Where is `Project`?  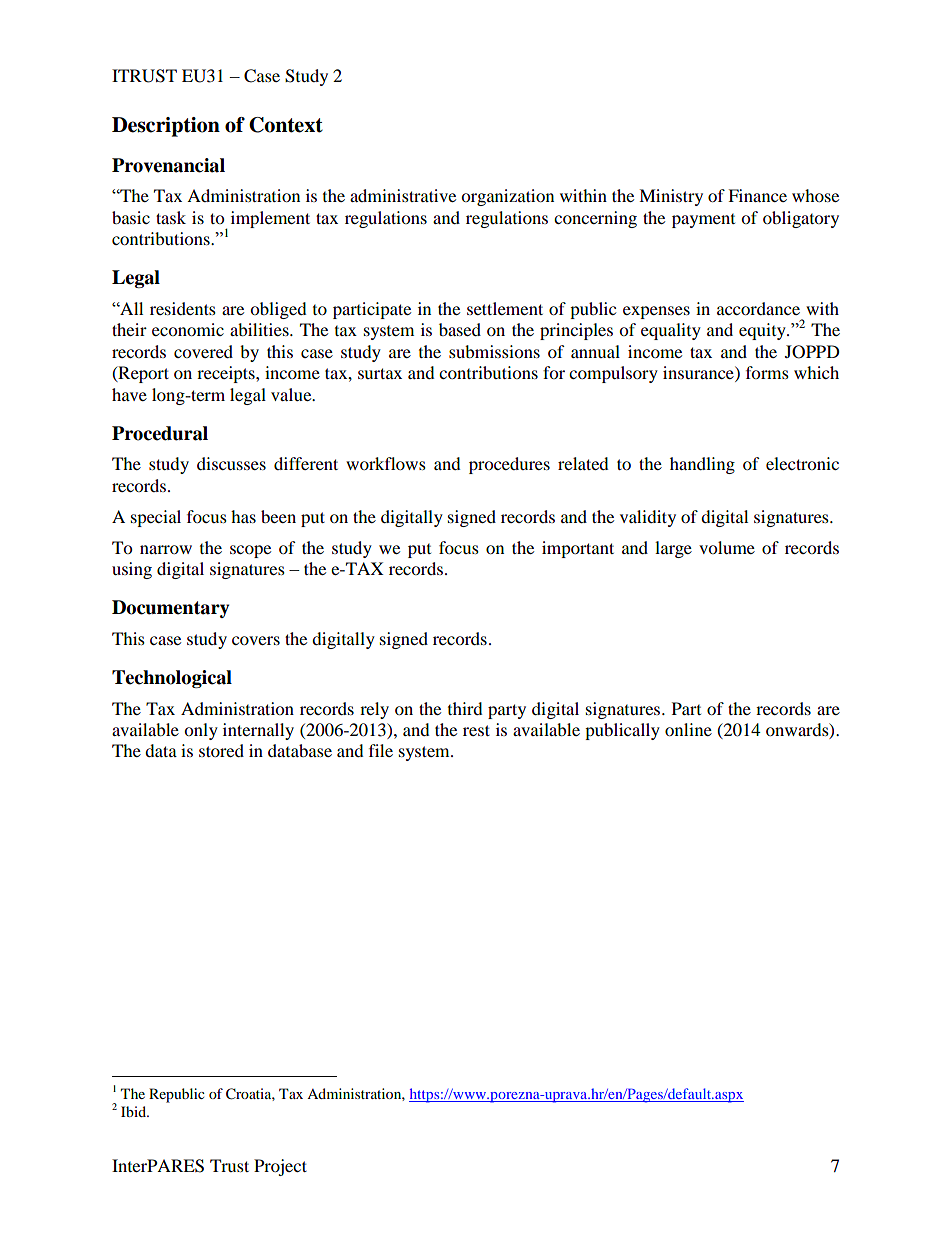 Project is located at coordinates (280, 1167).
